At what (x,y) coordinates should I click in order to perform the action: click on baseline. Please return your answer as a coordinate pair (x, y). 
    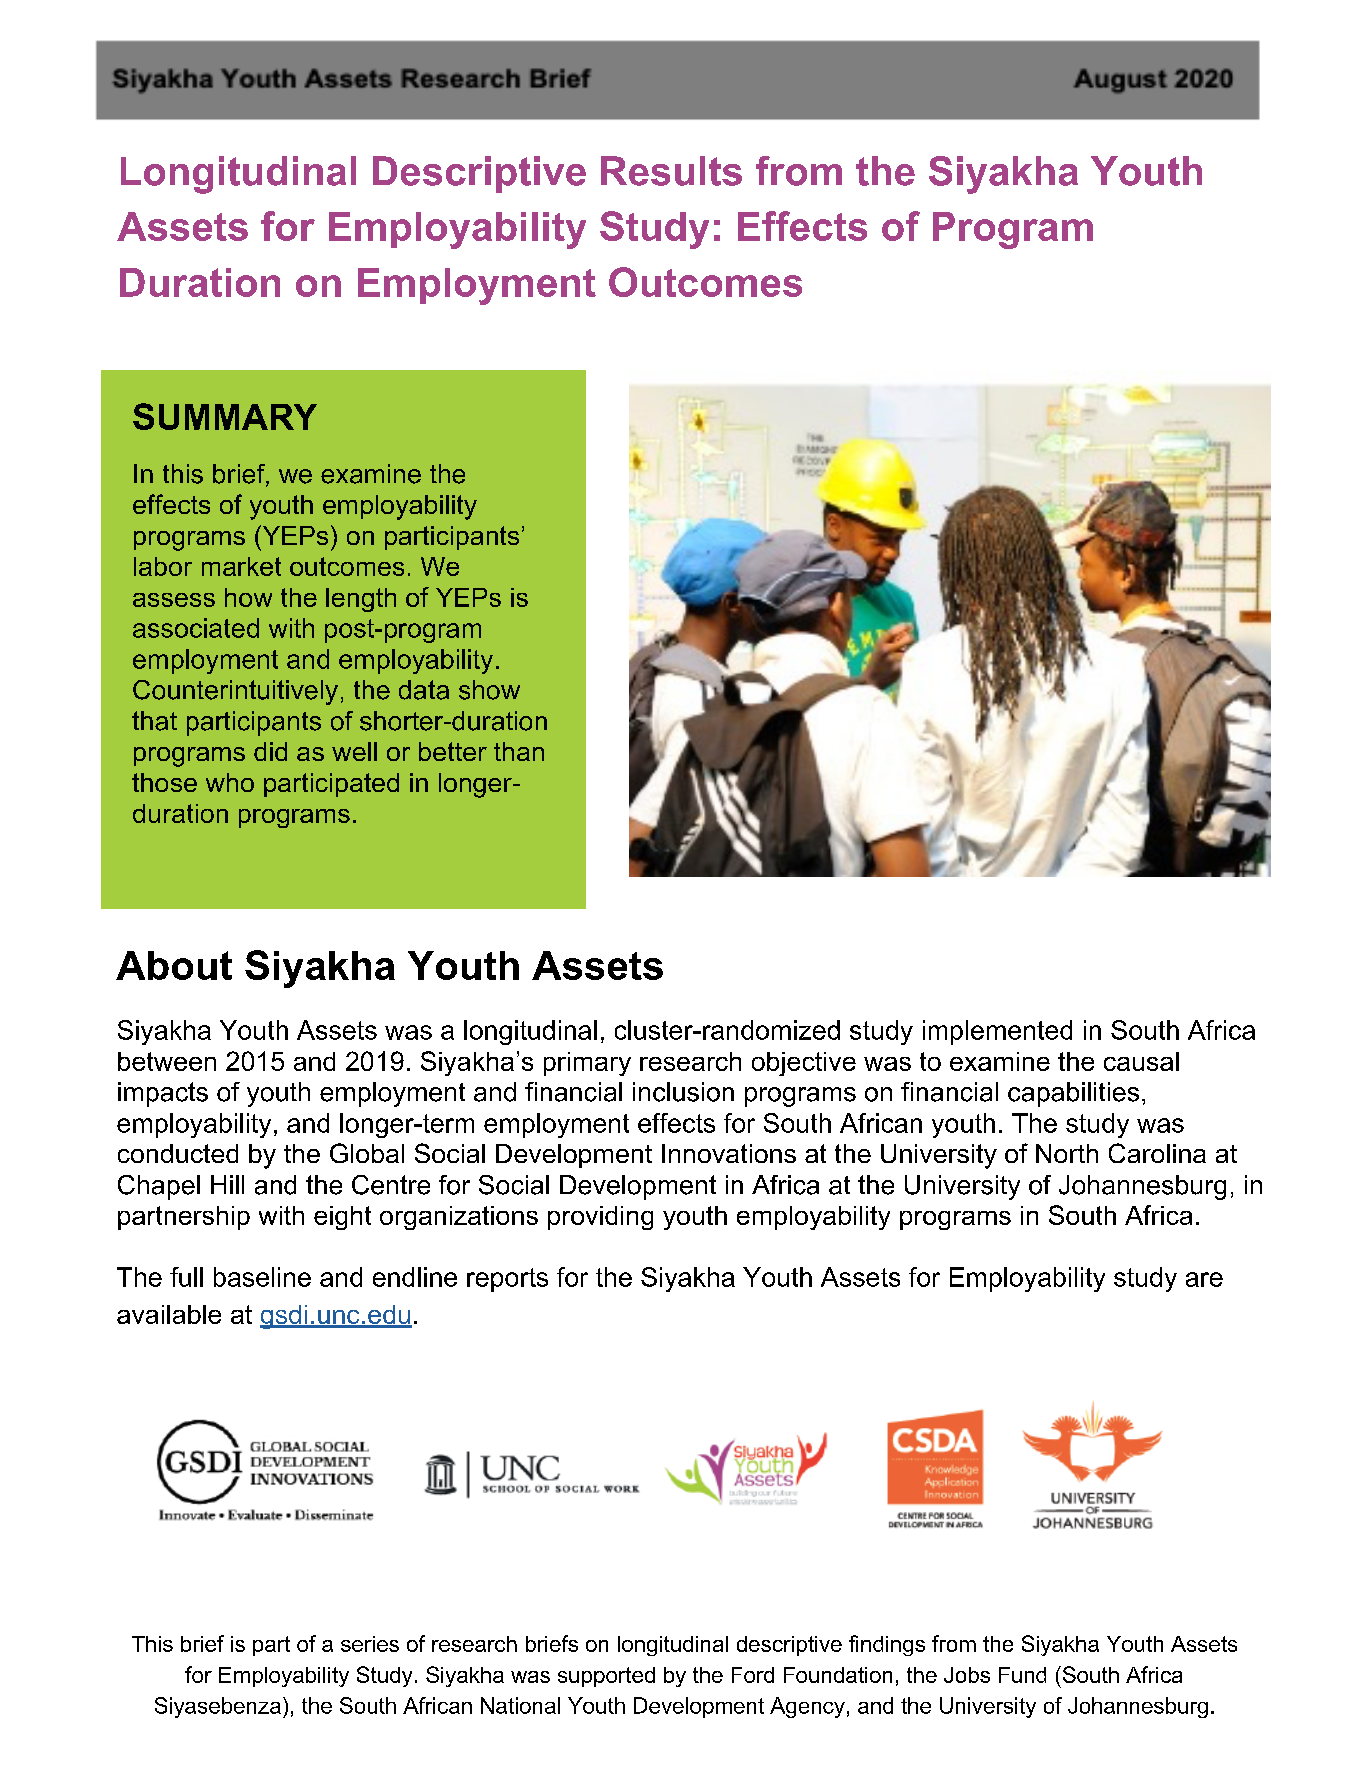
    Looking at the image, I should click on (262, 1277).
